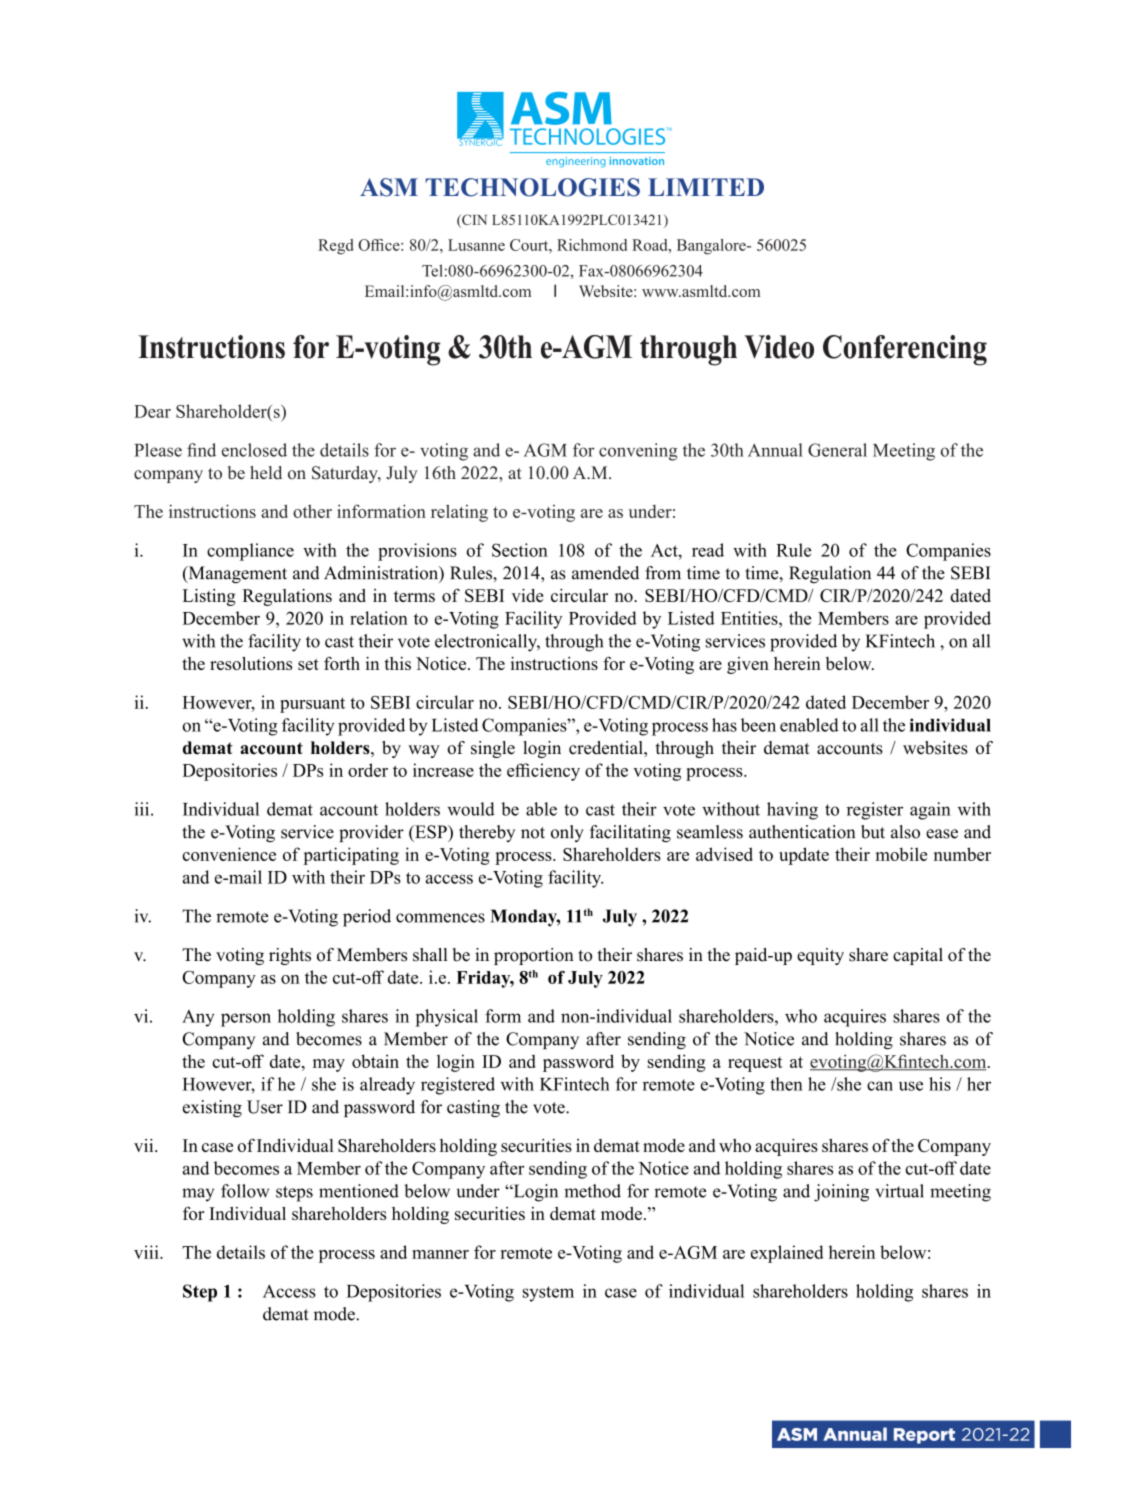  I want to click on person, so click(246, 1020).
